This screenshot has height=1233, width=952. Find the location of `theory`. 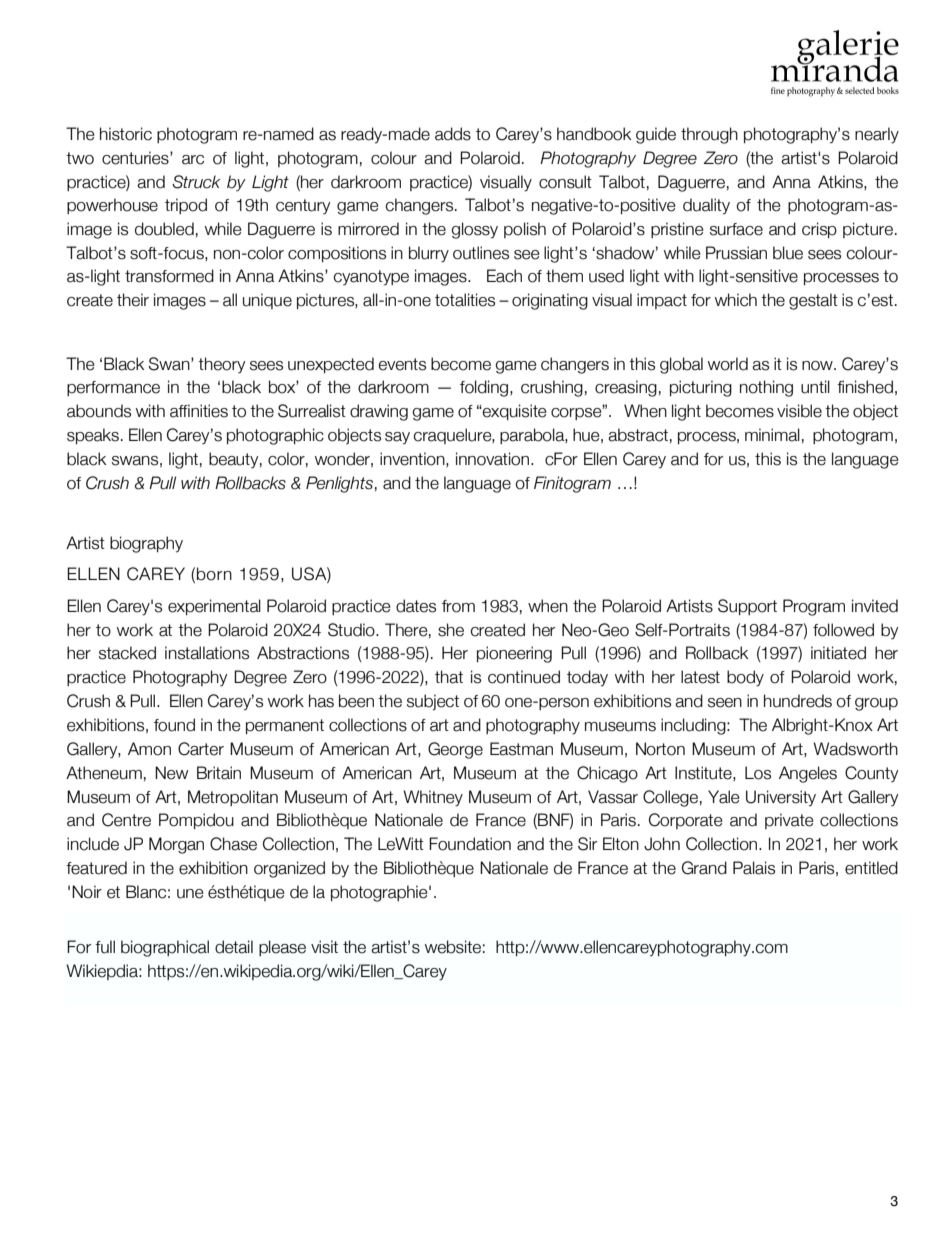

theory is located at coordinates (221, 365).
